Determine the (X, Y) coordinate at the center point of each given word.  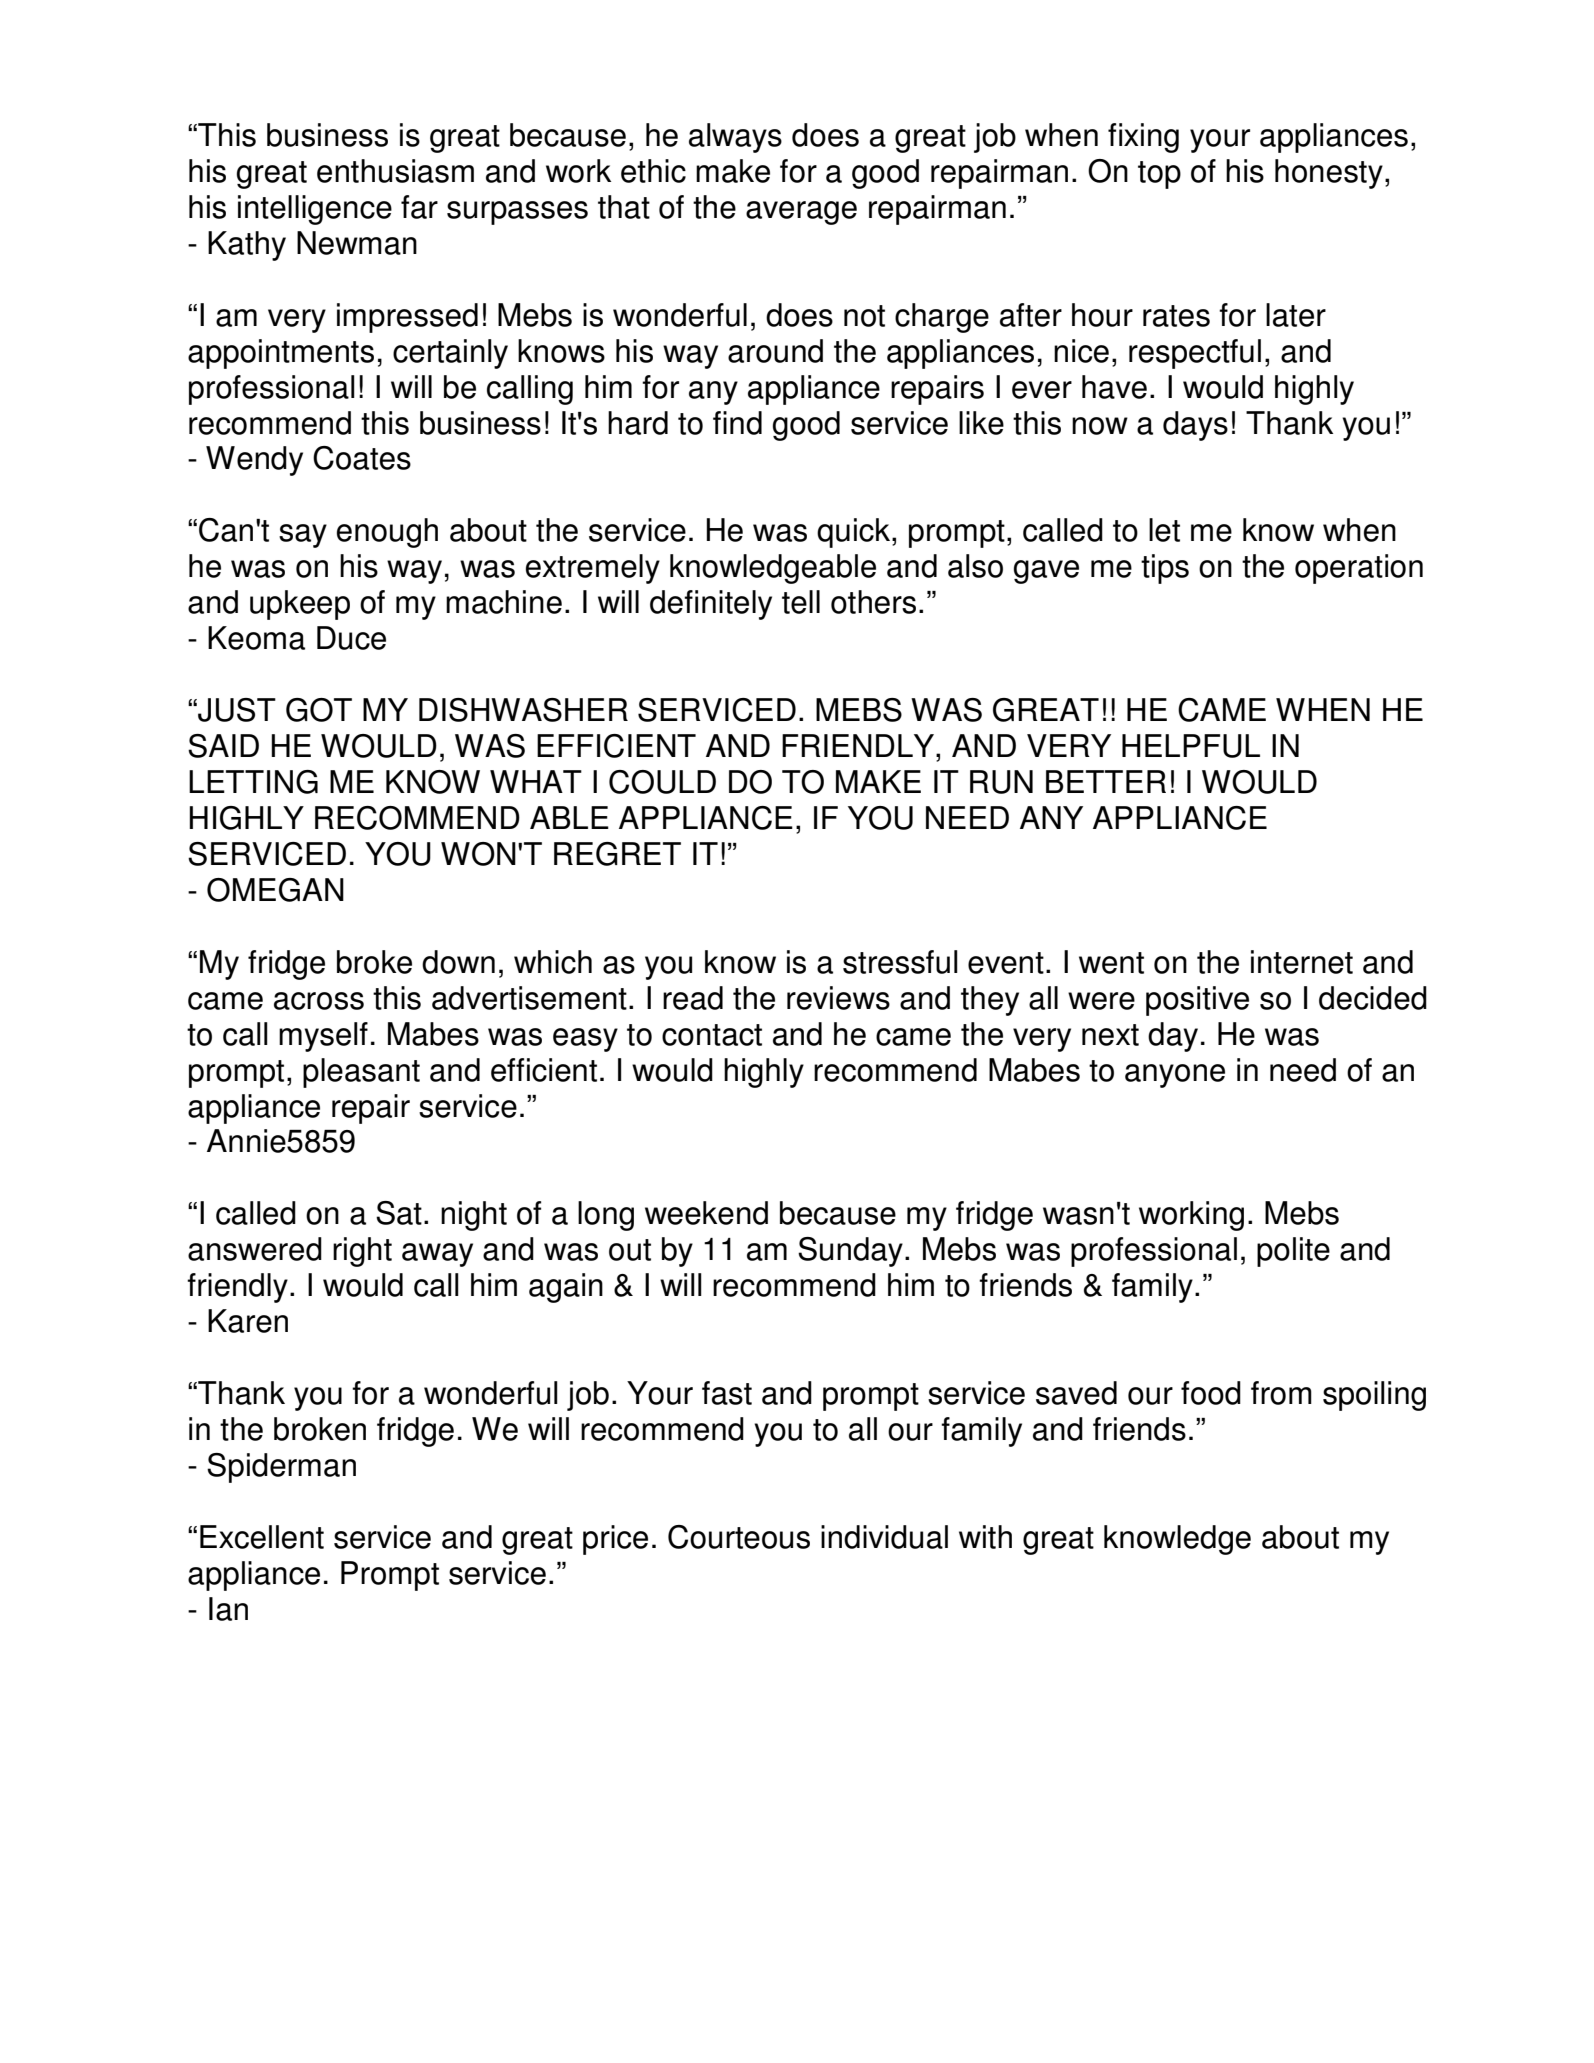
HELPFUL (1191, 746)
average (801, 213)
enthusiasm (395, 171)
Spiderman (281, 1468)
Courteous (739, 1537)
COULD (662, 782)
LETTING (253, 782)
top (1159, 175)
